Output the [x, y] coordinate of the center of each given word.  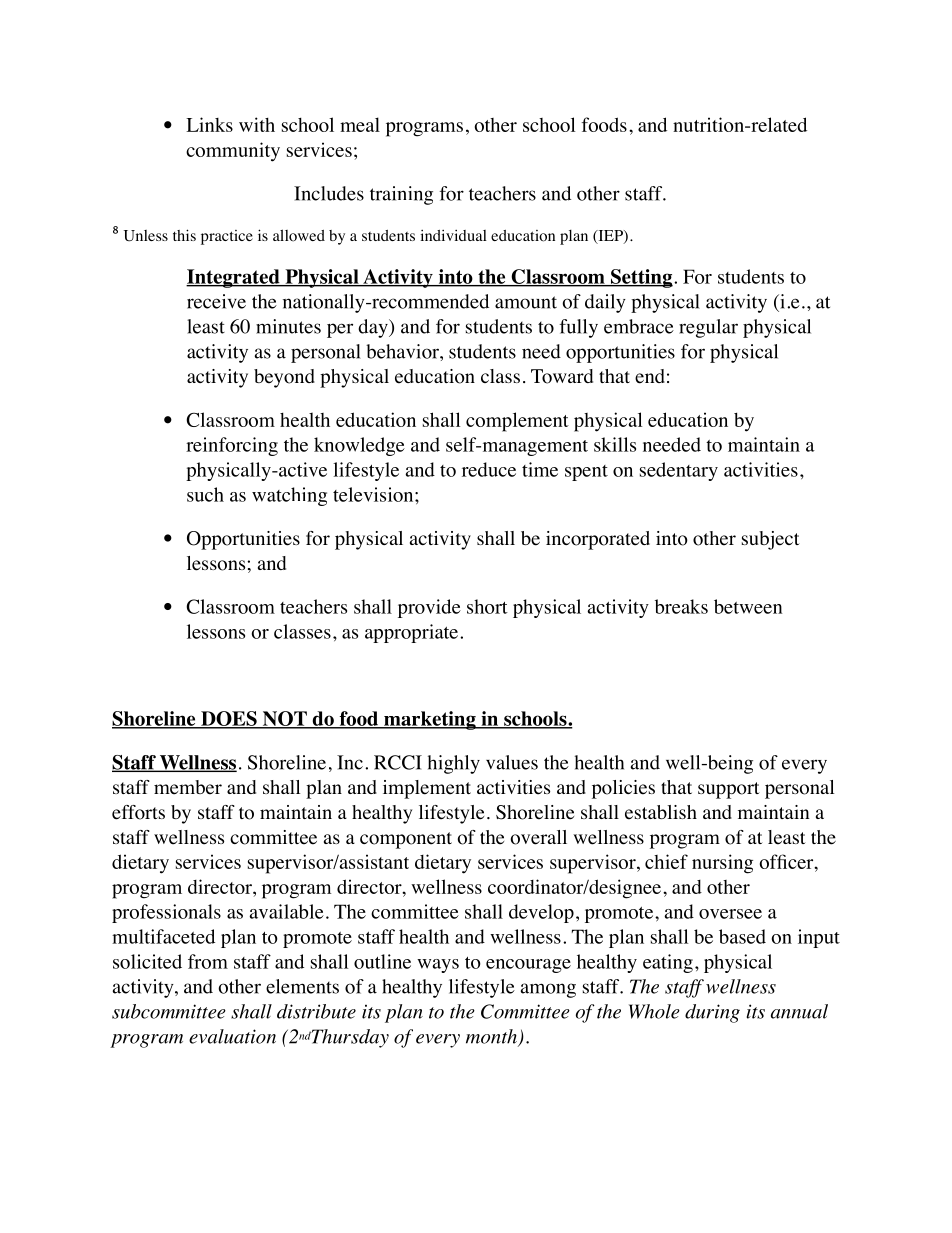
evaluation [232, 1036]
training [401, 195]
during [712, 1013]
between [748, 606]
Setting [642, 278]
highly [454, 764]
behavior [403, 351]
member [188, 787]
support [729, 790]
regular [708, 328]
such [205, 494]
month [492, 1037]
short [487, 606]
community [233, 152]
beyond [284, 378]
